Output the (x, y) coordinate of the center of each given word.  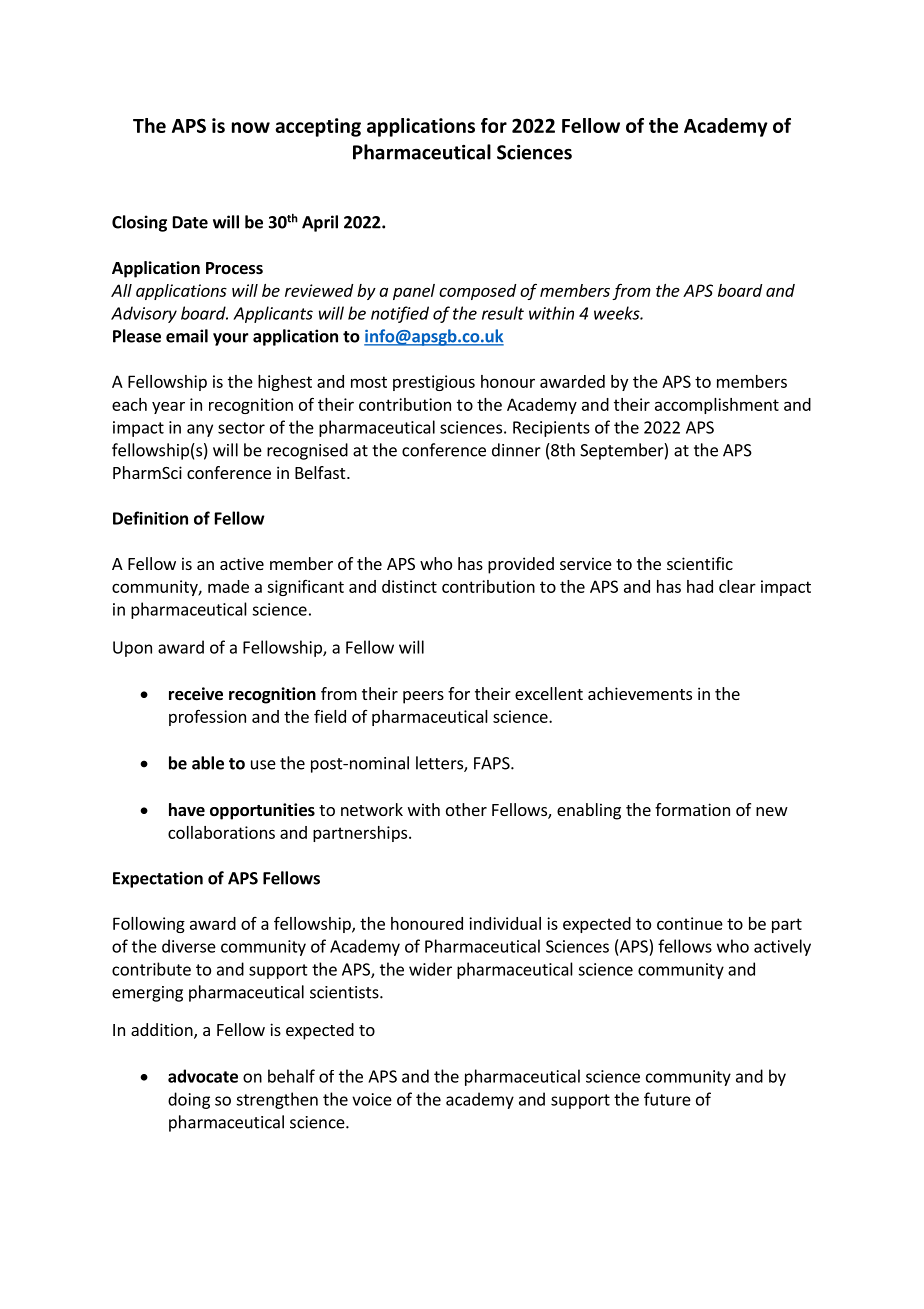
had (700, 586)
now (251, 127)
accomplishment (717, 406)
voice (372, 1099)
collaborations (221, 832)
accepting (318, 127)
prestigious (434, 383)
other (466, 809)
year (168, 408)
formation (692, 809)
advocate (203, 1076)
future (667, 1099)
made (228, 586)
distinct (409, 586)
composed (477, 292)
